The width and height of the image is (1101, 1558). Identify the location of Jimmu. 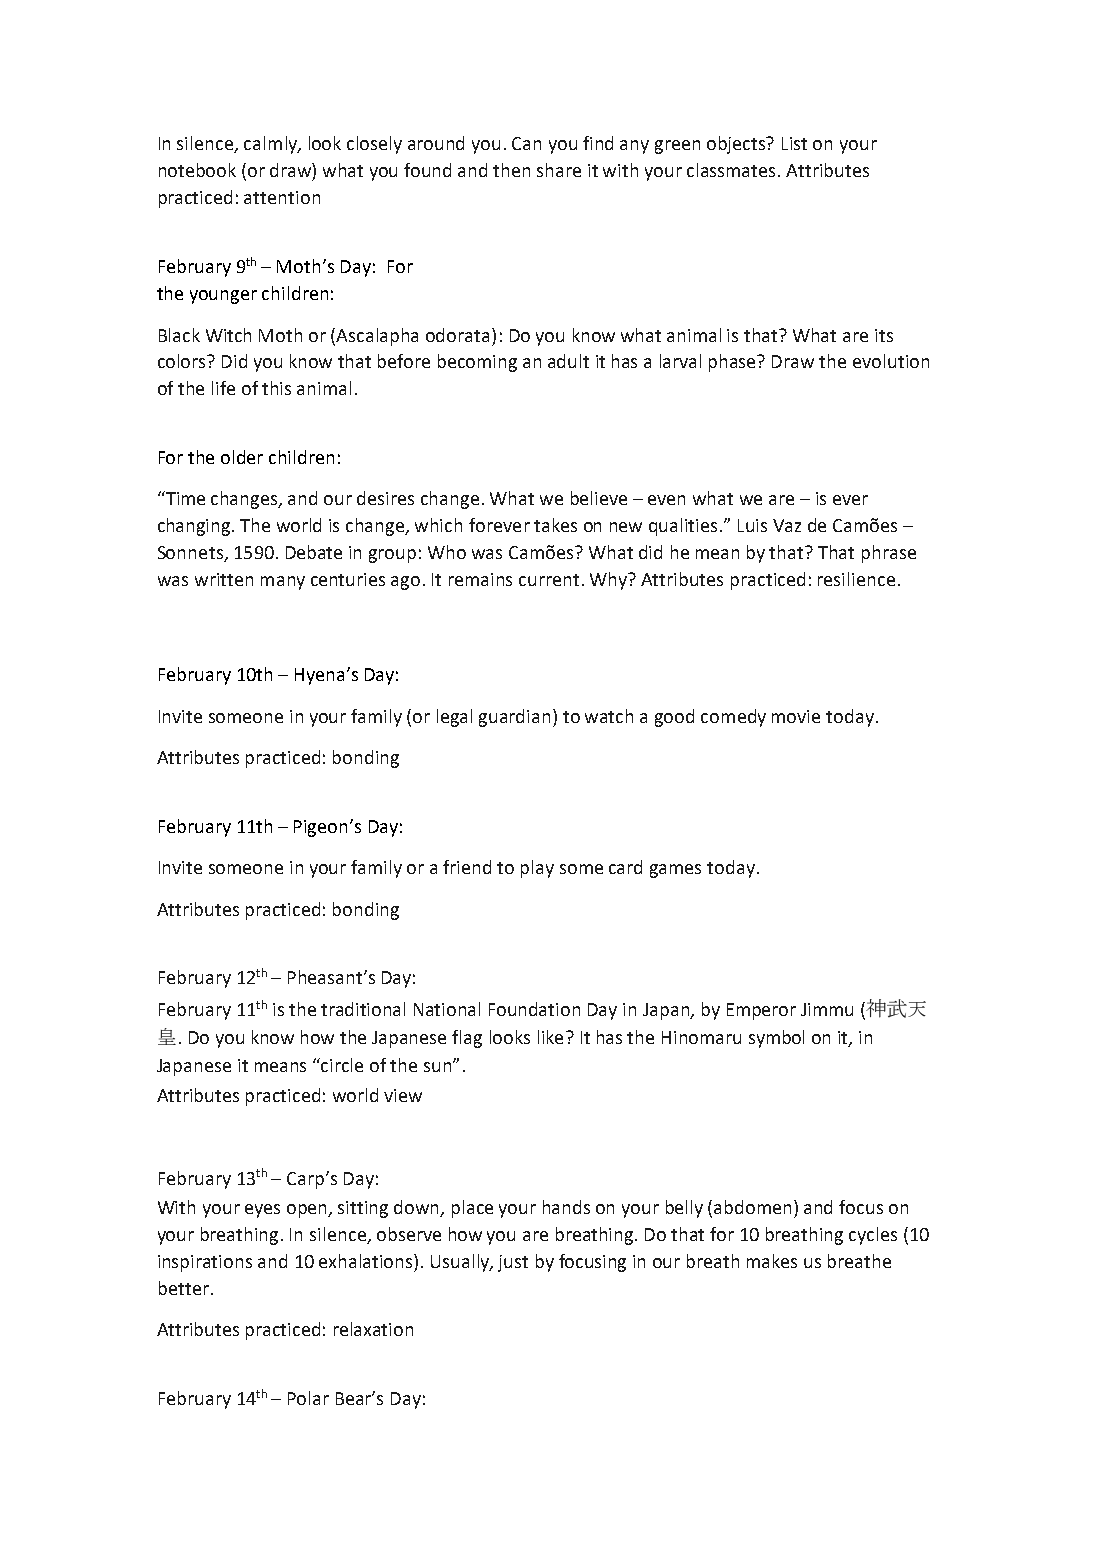
(827, 1009).
